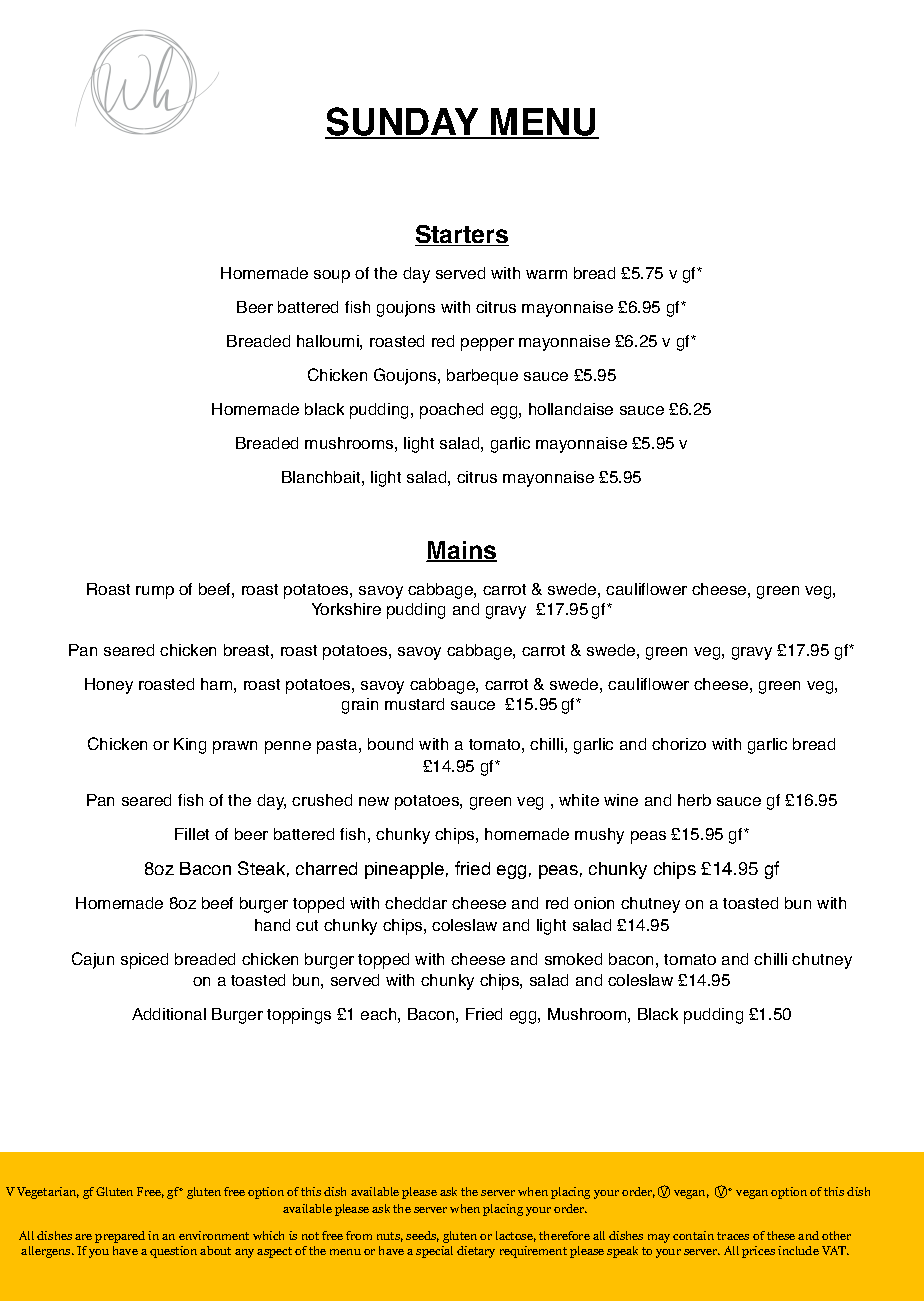 Image resolution: width=924 pixels, height=1308 pixels. What do you see at coordinates (403, 122) in the screenshot?
I see `SUNDAY` at bounding box center [403, 122].
